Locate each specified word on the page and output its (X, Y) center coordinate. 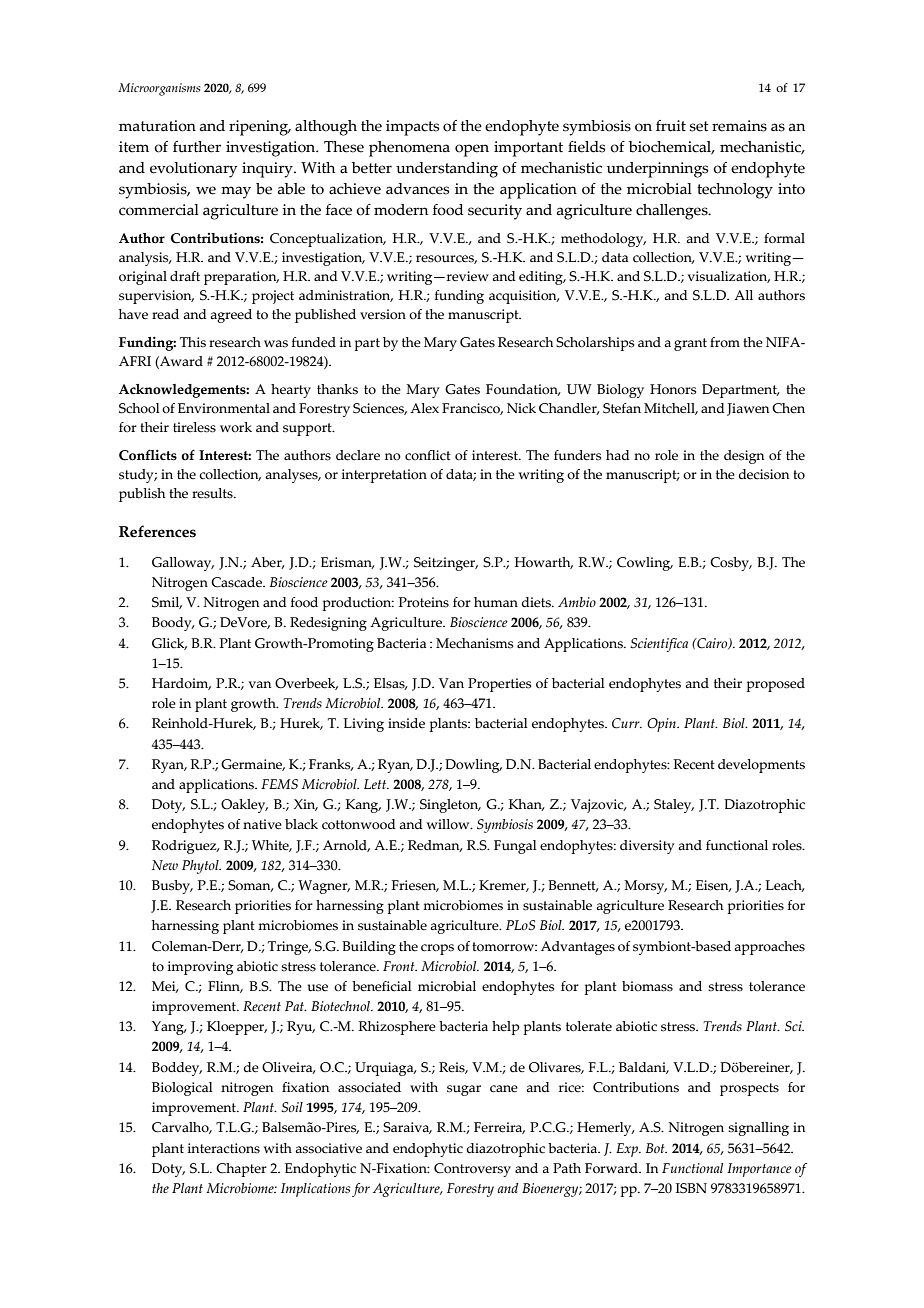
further (197, 147)
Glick (169, 644)
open (472, 150)
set (699, 126)
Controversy (472, 1170)
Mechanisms (474, 643)
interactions (224, 1148)
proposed (776, 685)
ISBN (691, 1188)
